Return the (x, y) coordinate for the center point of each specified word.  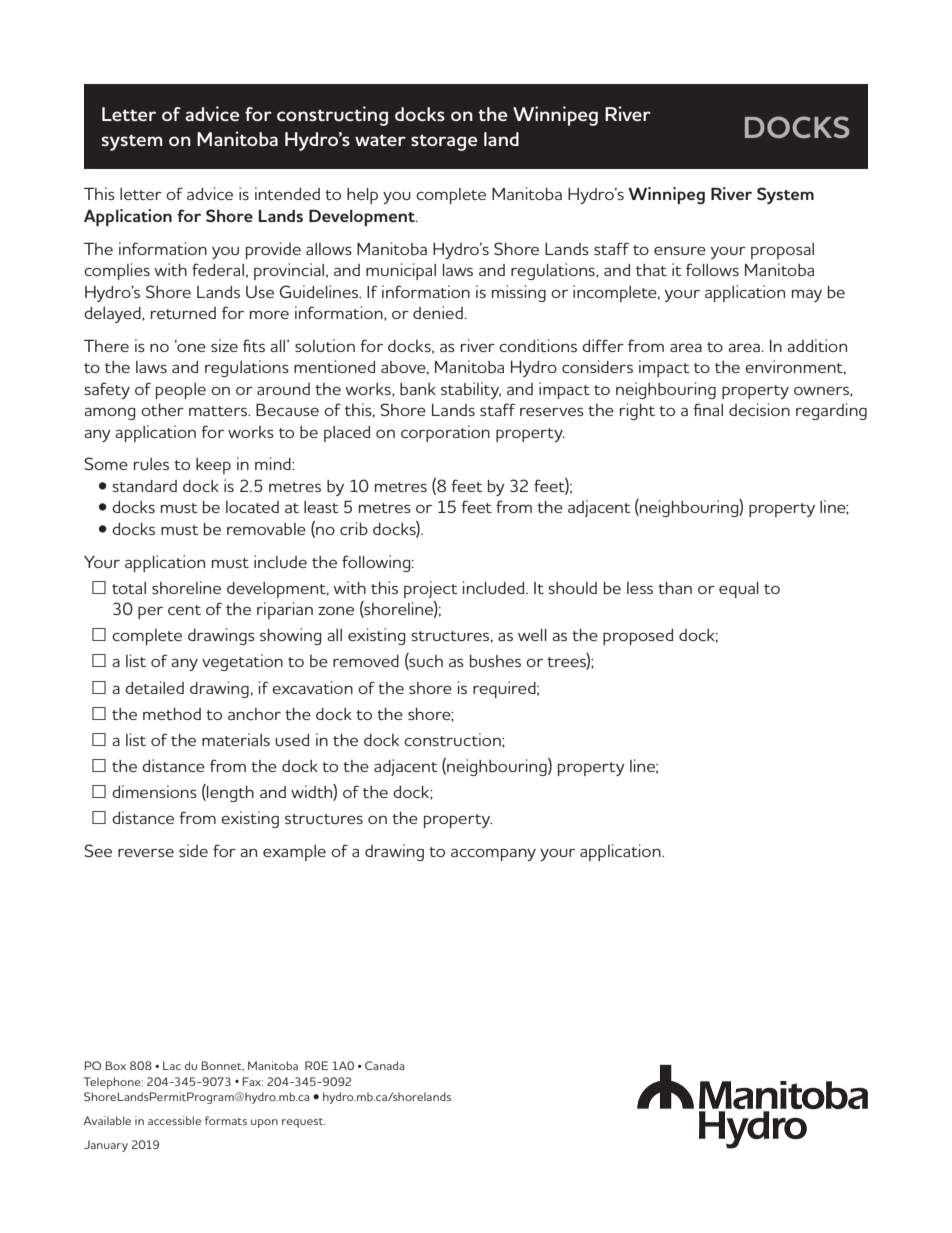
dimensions (154, 791)
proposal (782, 251)
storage (444, 142)
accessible (174, 1120)
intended (287, 193)
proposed (638, 637)
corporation (445, 433)
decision (759, 409)
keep (213, 466)
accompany (493, 854)
